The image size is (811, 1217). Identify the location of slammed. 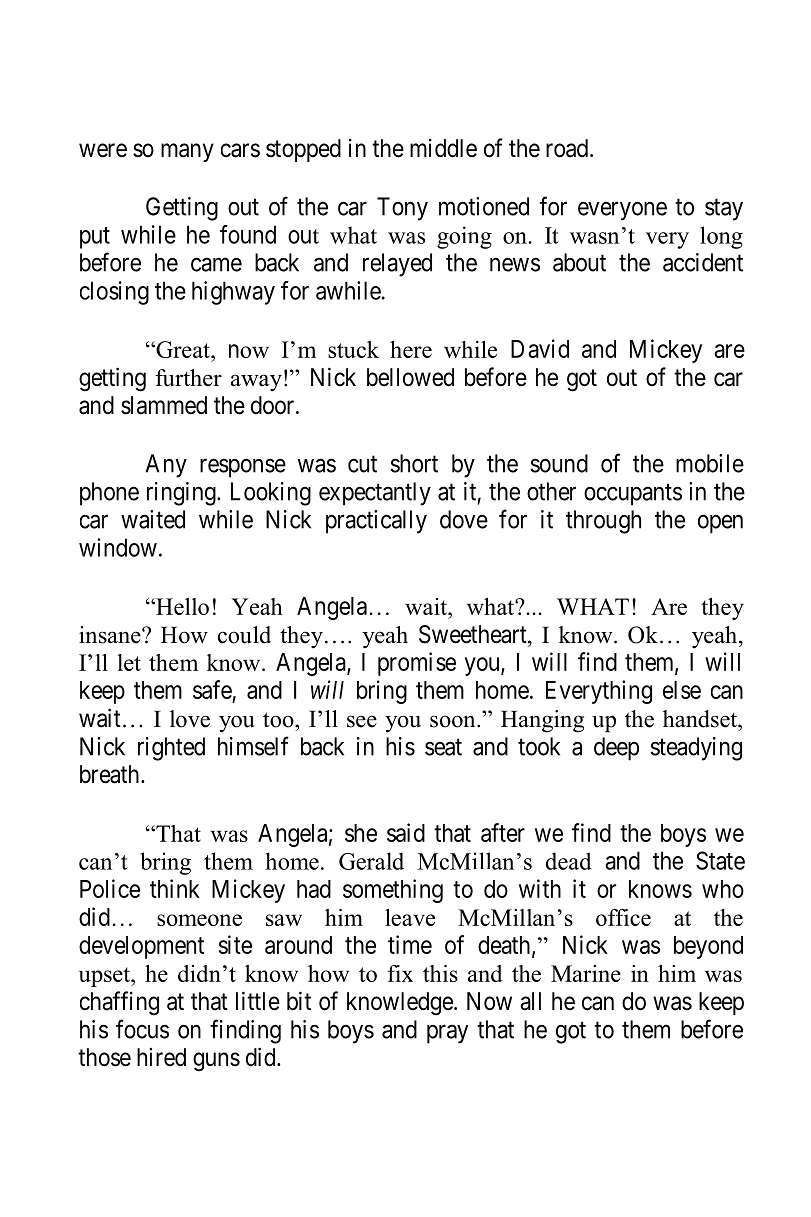
(164, 405).
